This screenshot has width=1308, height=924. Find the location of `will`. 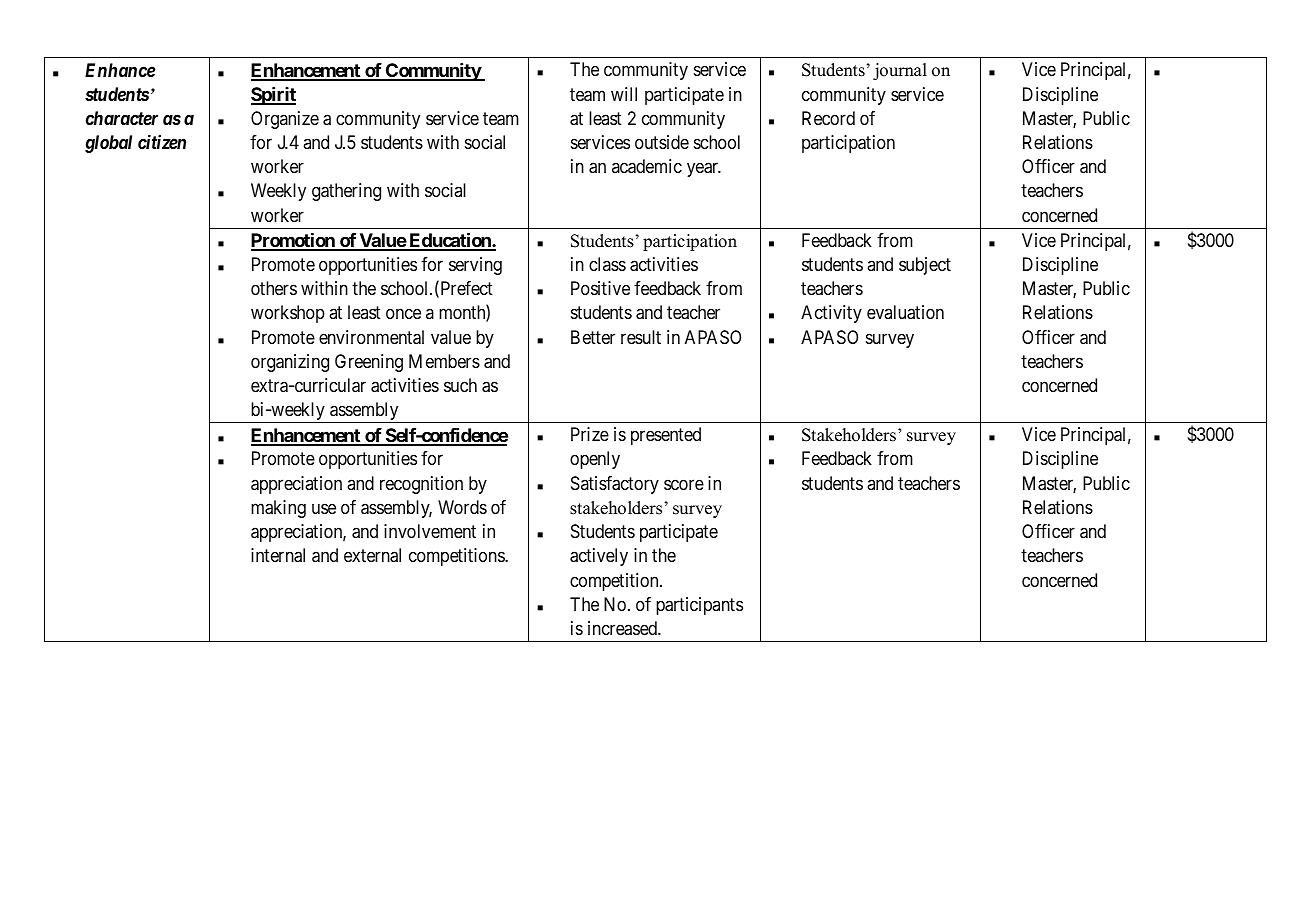

will is located at coordinates (624, 94).
